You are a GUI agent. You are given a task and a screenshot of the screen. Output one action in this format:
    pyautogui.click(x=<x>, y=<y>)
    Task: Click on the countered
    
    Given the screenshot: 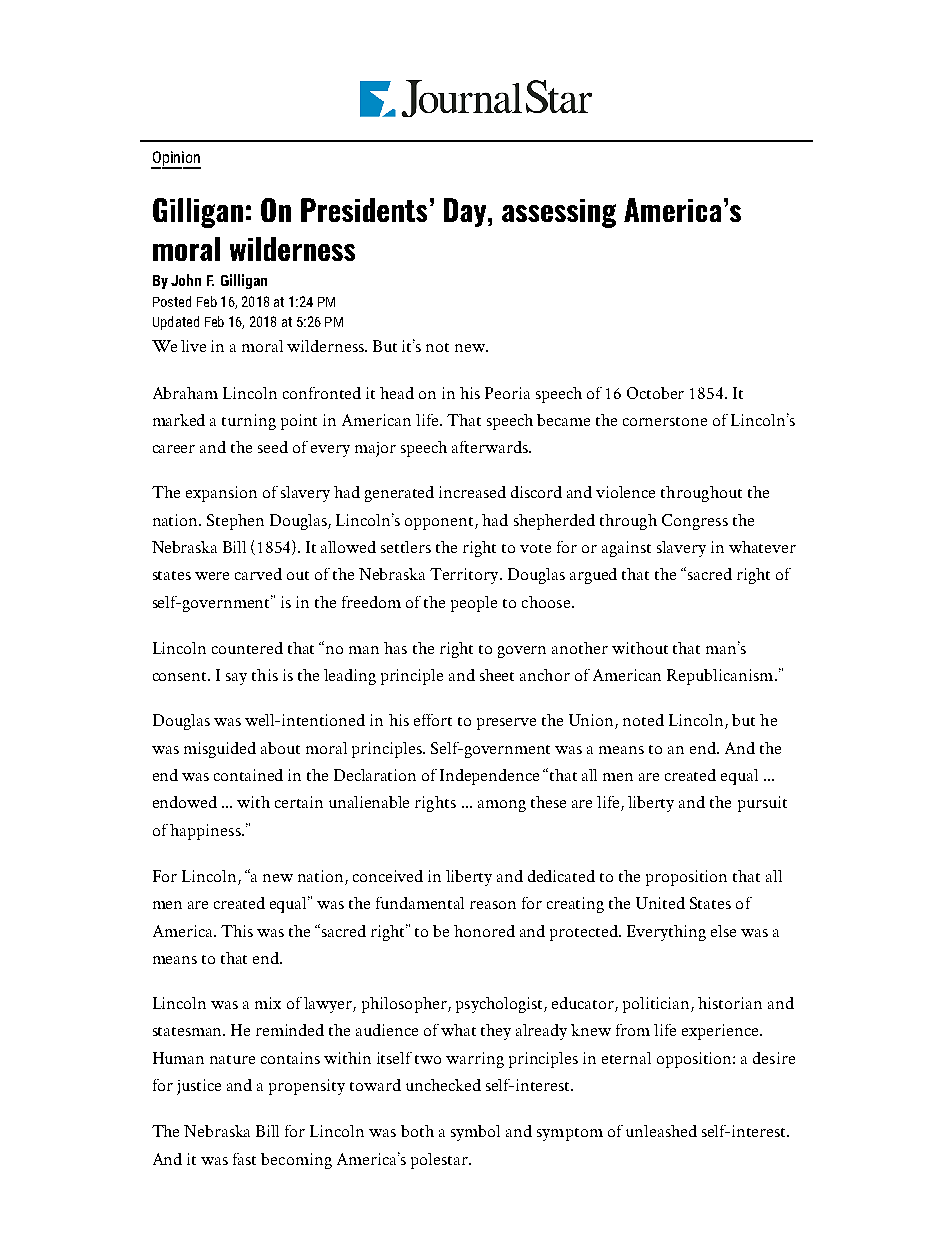 What is the action you would take?
    pyautogui.click(x=247, y=648)
